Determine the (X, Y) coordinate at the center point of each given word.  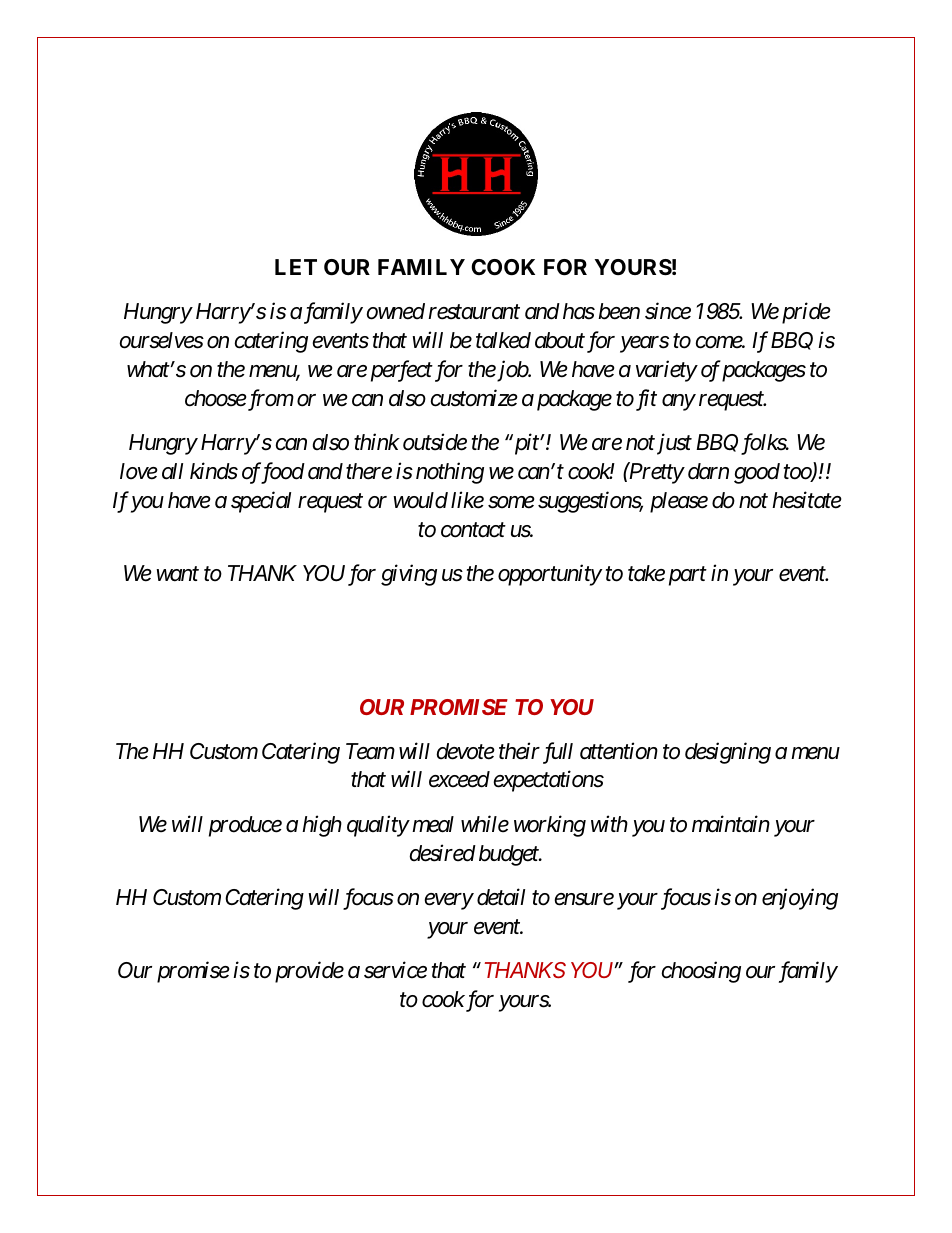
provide (309, 972)
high (322, 826)
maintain (731, 824)
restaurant (474, 312)
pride (806, 313)
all (172, 471)
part (688, 576)
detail (501, 897)
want (178, 574)
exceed (459, 779)
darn (708, 471)
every (448, 902)
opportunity (550, 575)
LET (296, 267)
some (511, 502)
